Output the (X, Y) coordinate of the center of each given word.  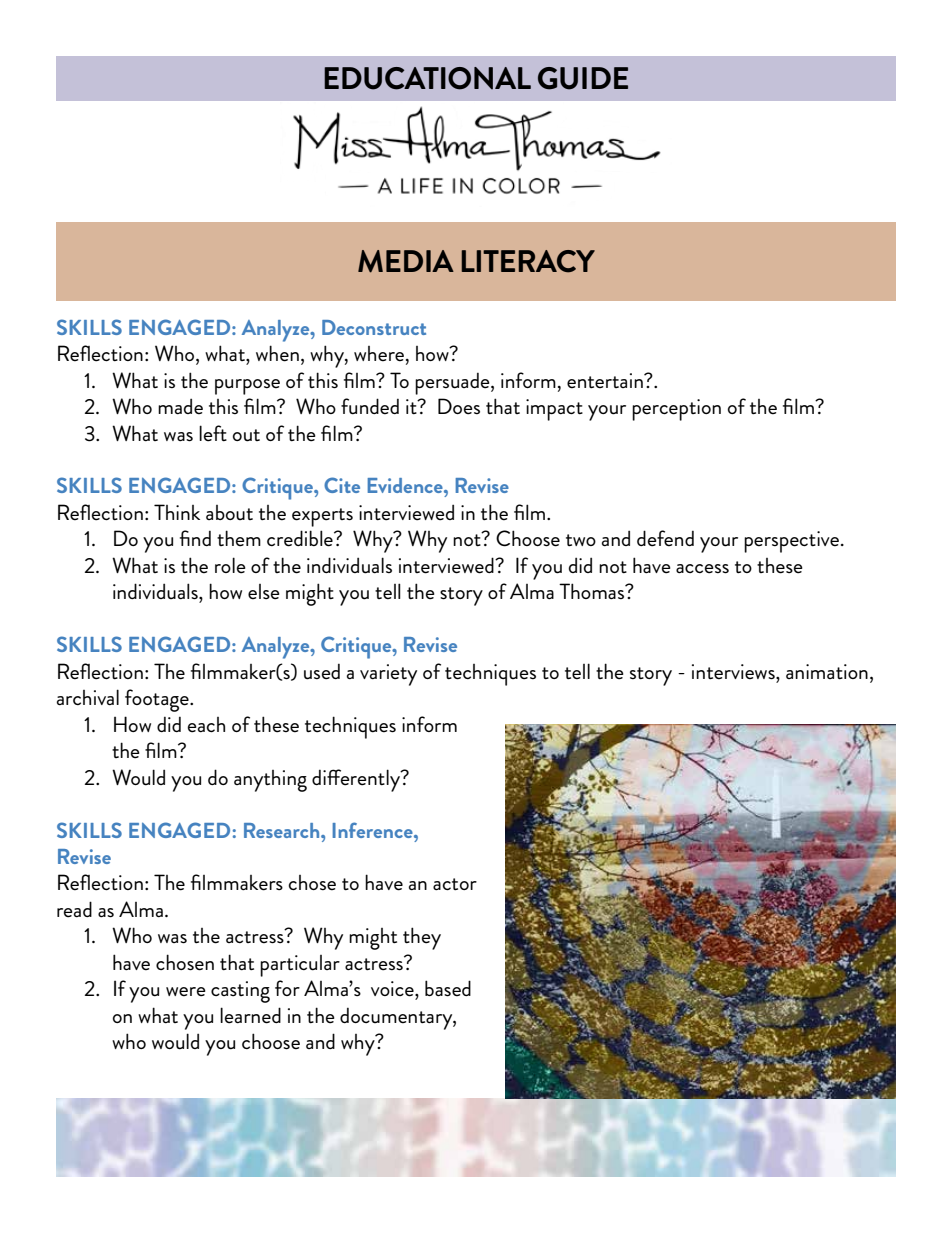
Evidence (406, 485)
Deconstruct (374, 327)
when (277, 353)
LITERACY (528, 261)
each (206, 725)
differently (357, 780)
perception (676, 410)
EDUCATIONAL (427, 78)
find (195, 538)
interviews (734, 672)
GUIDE (583, 78)
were (186, 992)
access (702, 569)
